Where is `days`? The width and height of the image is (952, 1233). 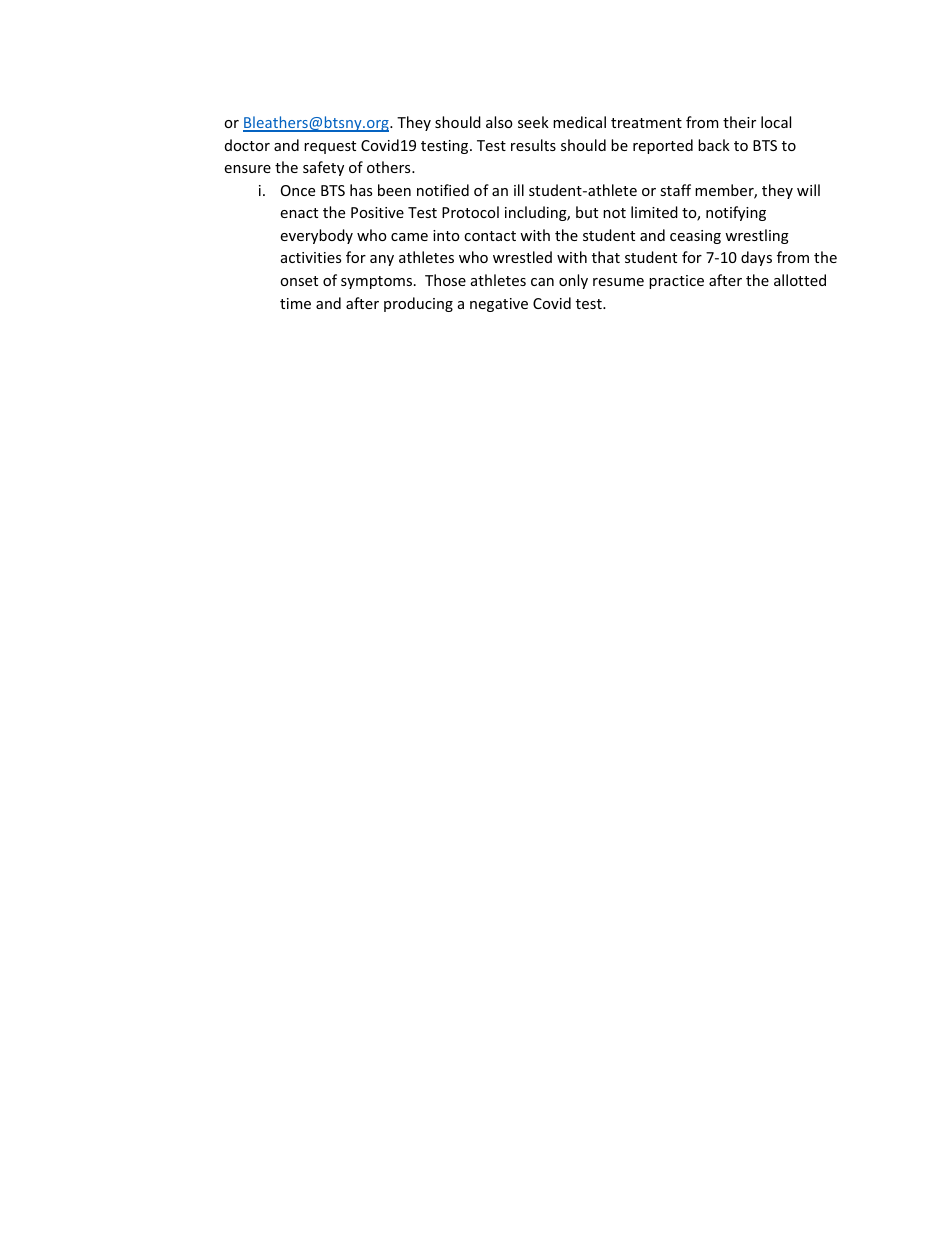
days is located at coordinates (756, 258).
